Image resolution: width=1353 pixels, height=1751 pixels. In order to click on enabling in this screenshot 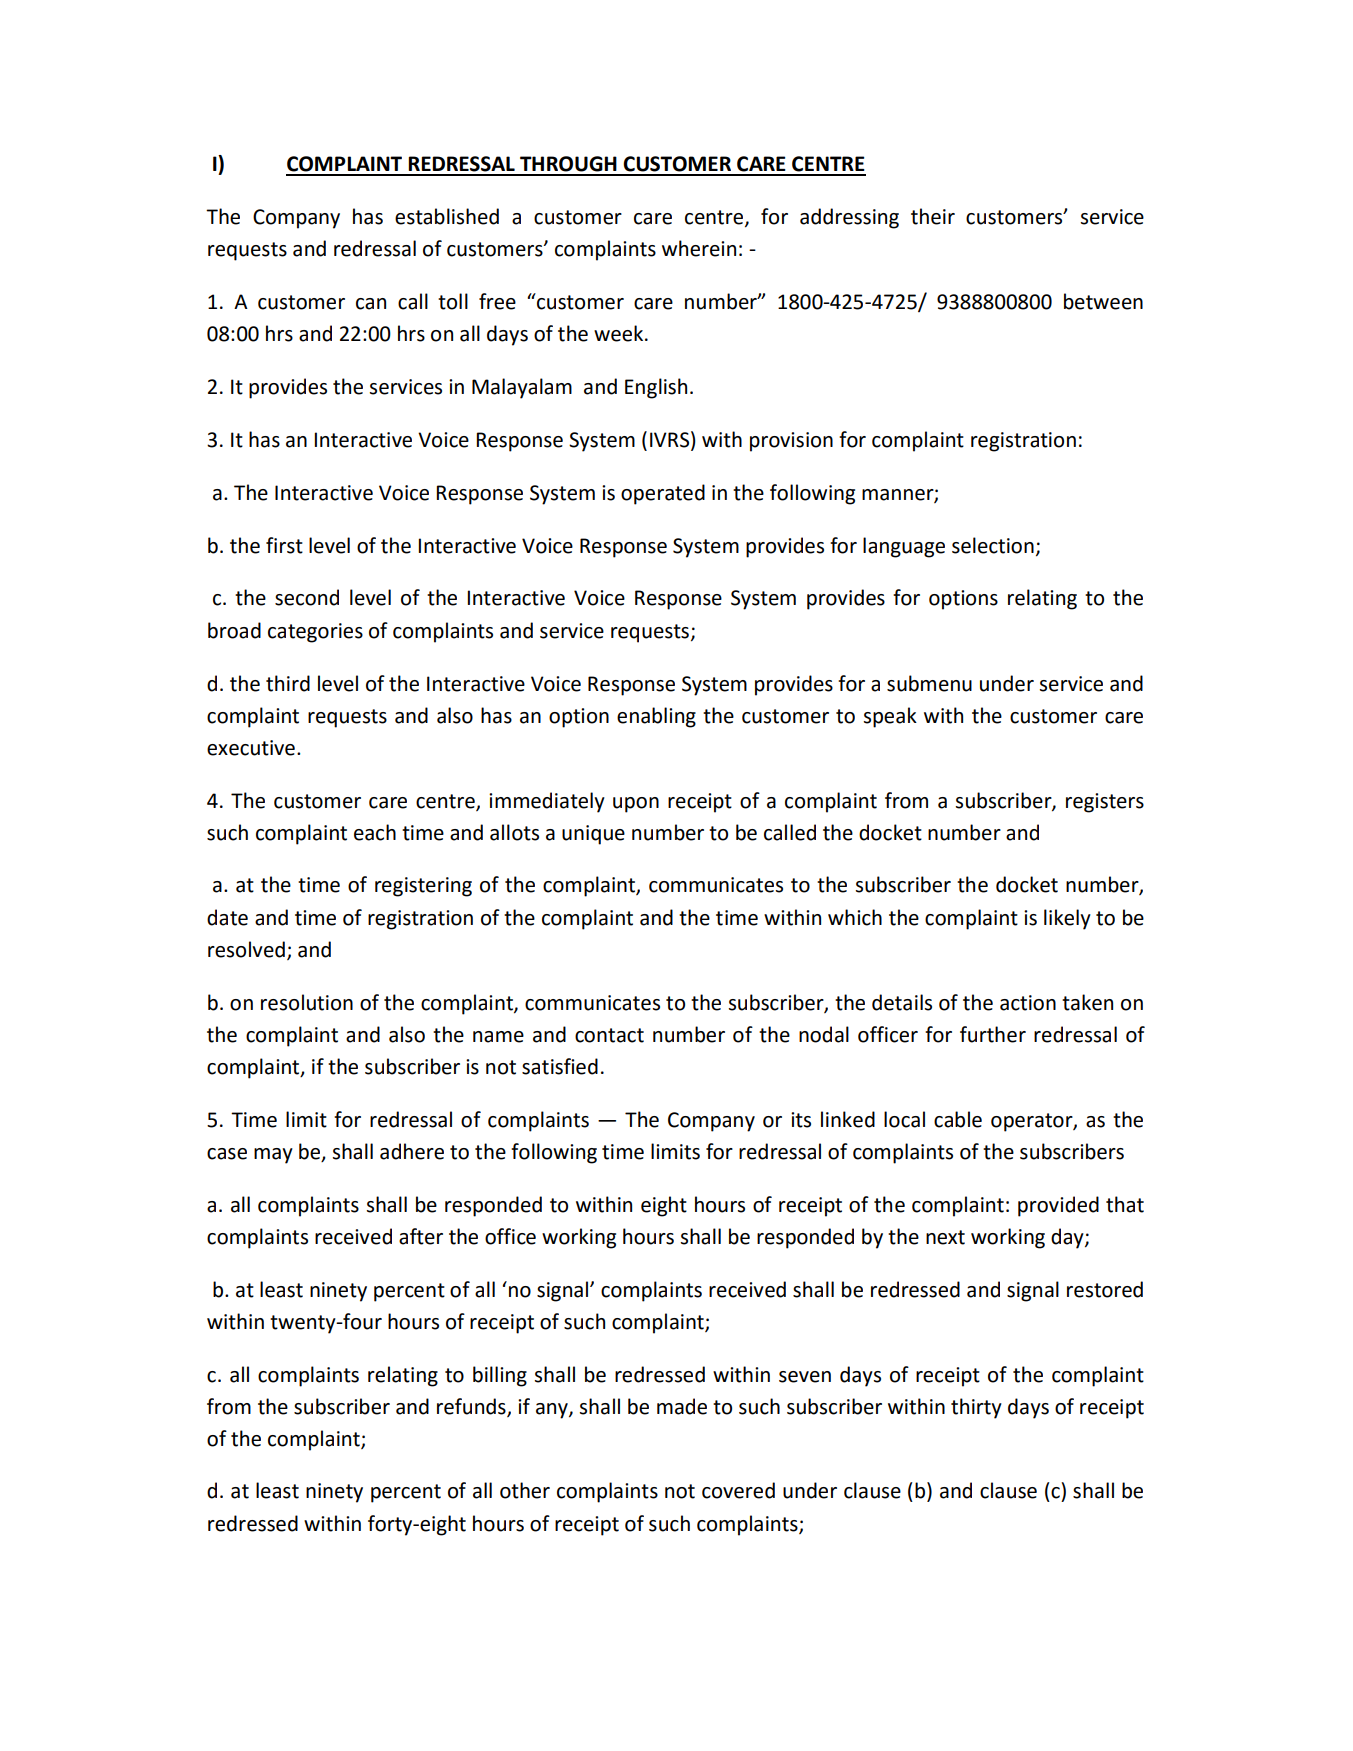, I will do `click(656, 717)`.
